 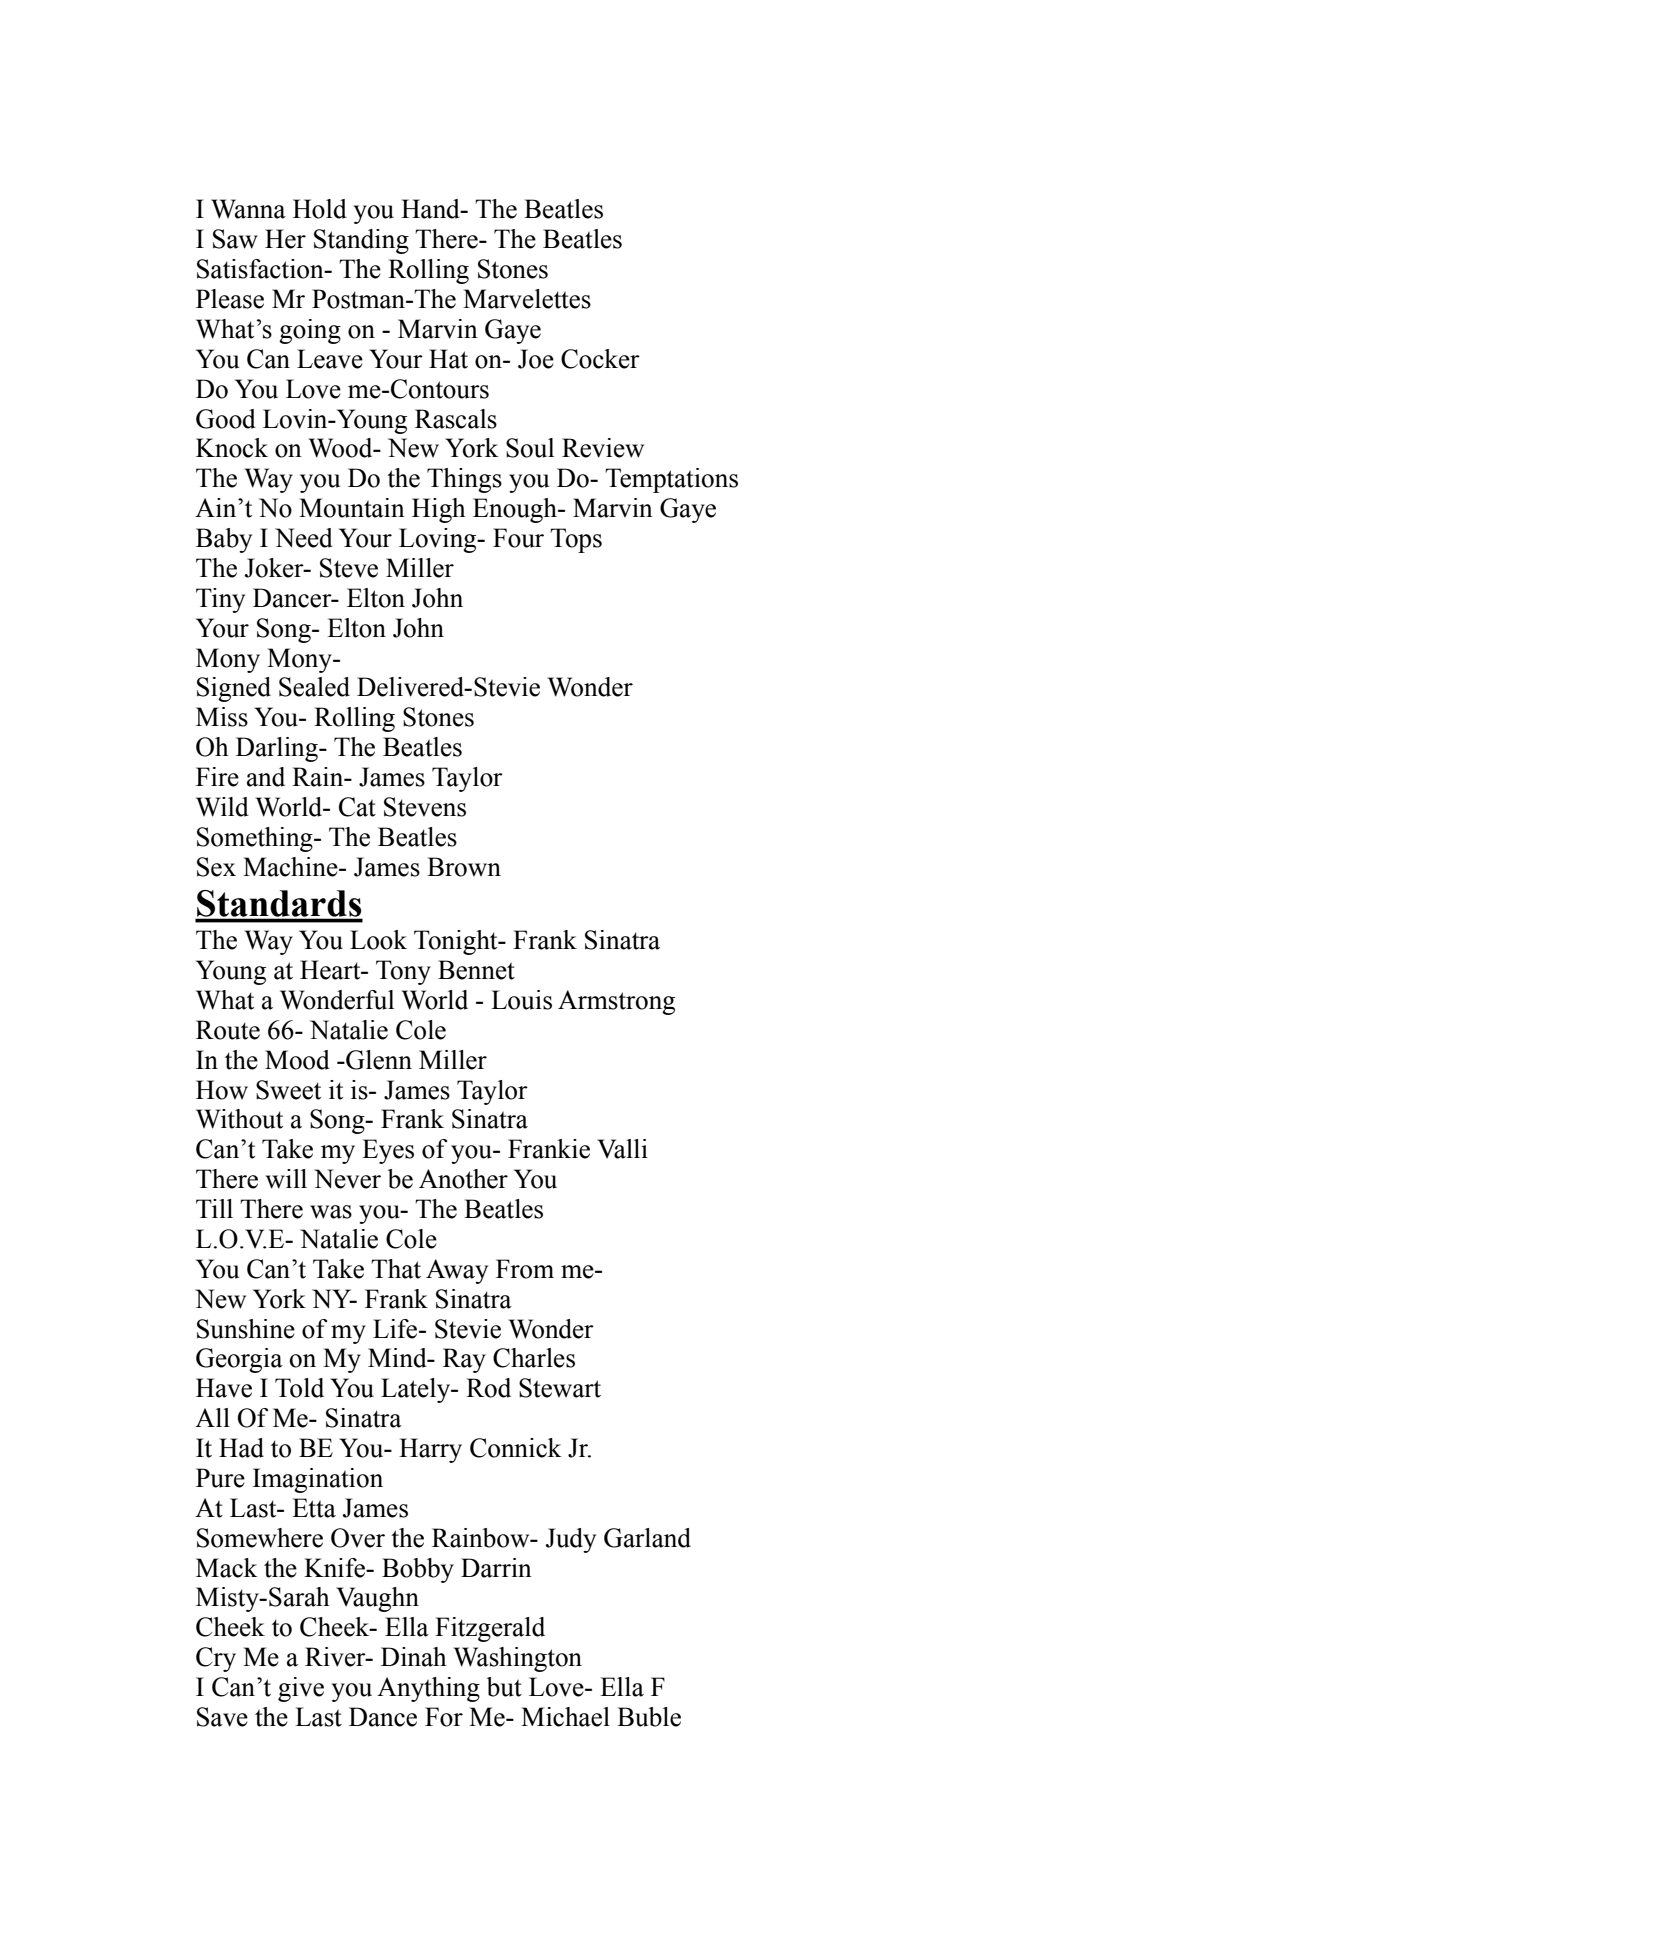 I want to click on Another, so click(x=463, y=1179).
